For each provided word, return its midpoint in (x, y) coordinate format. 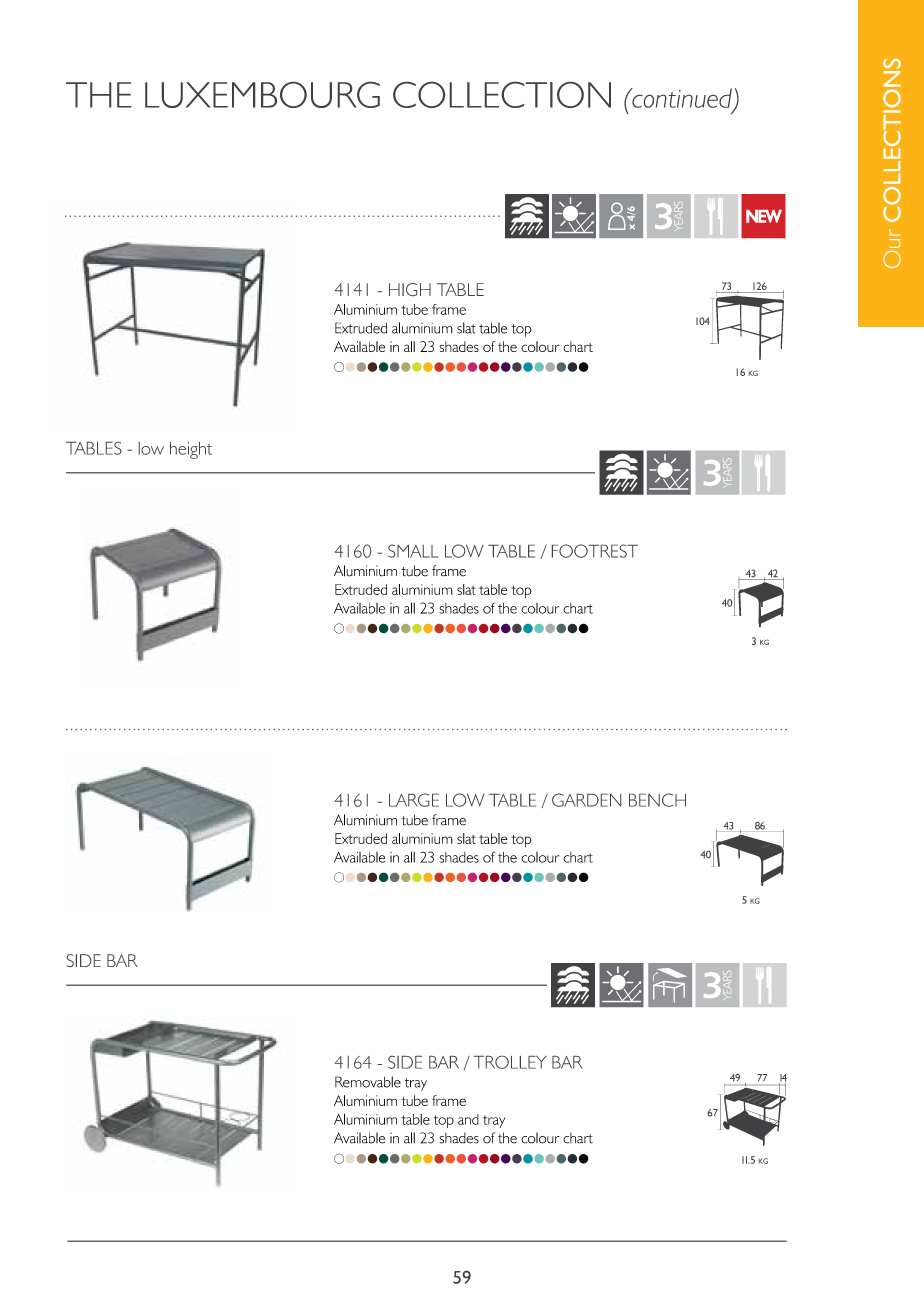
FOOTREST (595, 551)
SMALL (413, 551)
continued (681, 98)
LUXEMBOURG (262, 95)
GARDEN (586, 800)
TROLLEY (510, 1062)
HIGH (410, 289)
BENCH (657, 800)
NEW (764, 216)
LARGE (414, 800)
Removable (368, 1082)
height (191, 450)
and (468, 1119)
